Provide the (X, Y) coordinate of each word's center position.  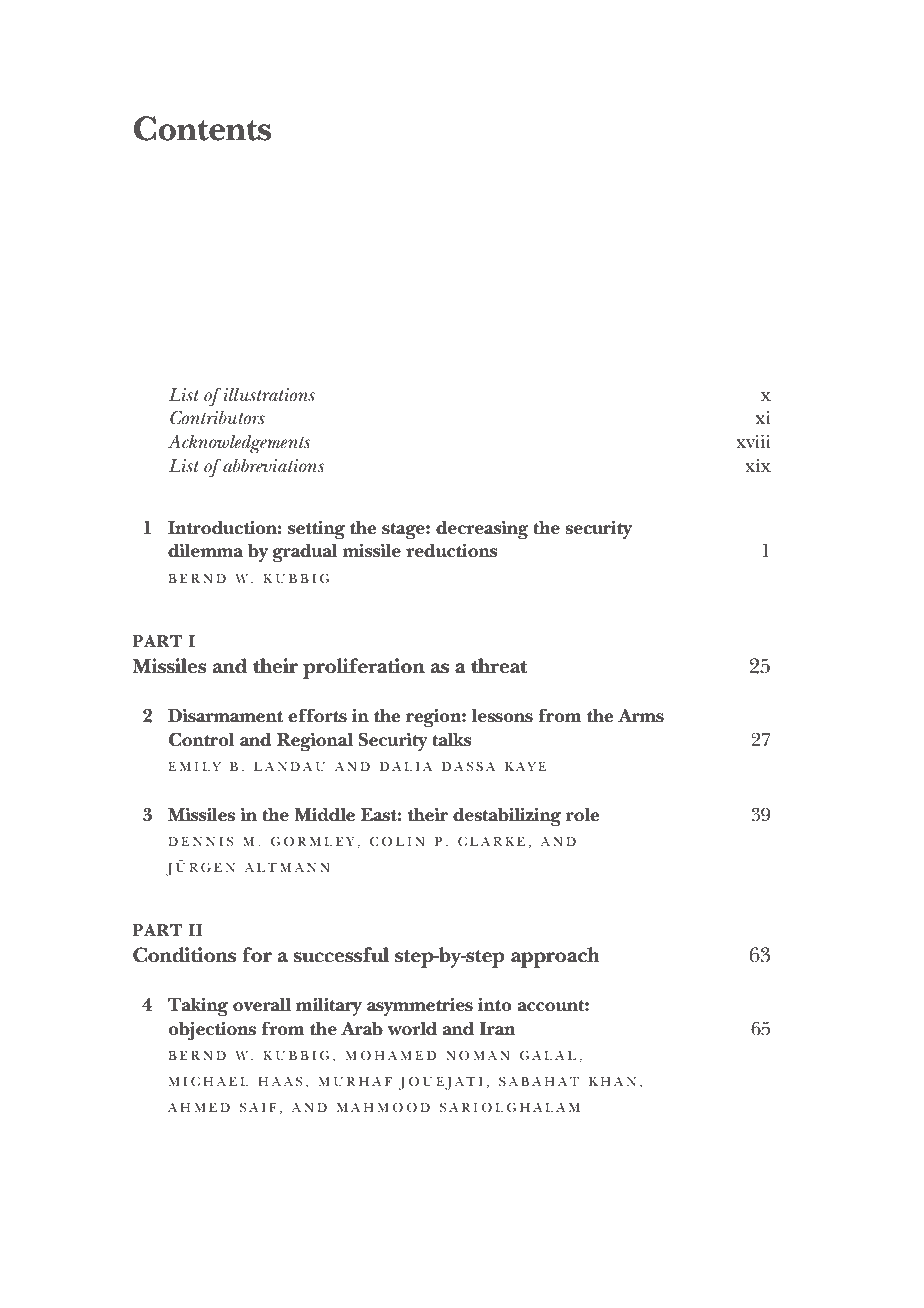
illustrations (269, 395)
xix (758, 465)
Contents (202, 128)
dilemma (205, 550)
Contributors (217, 418)
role (583, 815)
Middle (324, 814)
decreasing (482, 530)
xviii (753, 441)
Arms (641, 716)
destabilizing (507, 817)
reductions (452, 550)
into (495, 1004)
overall (262, 1004)
